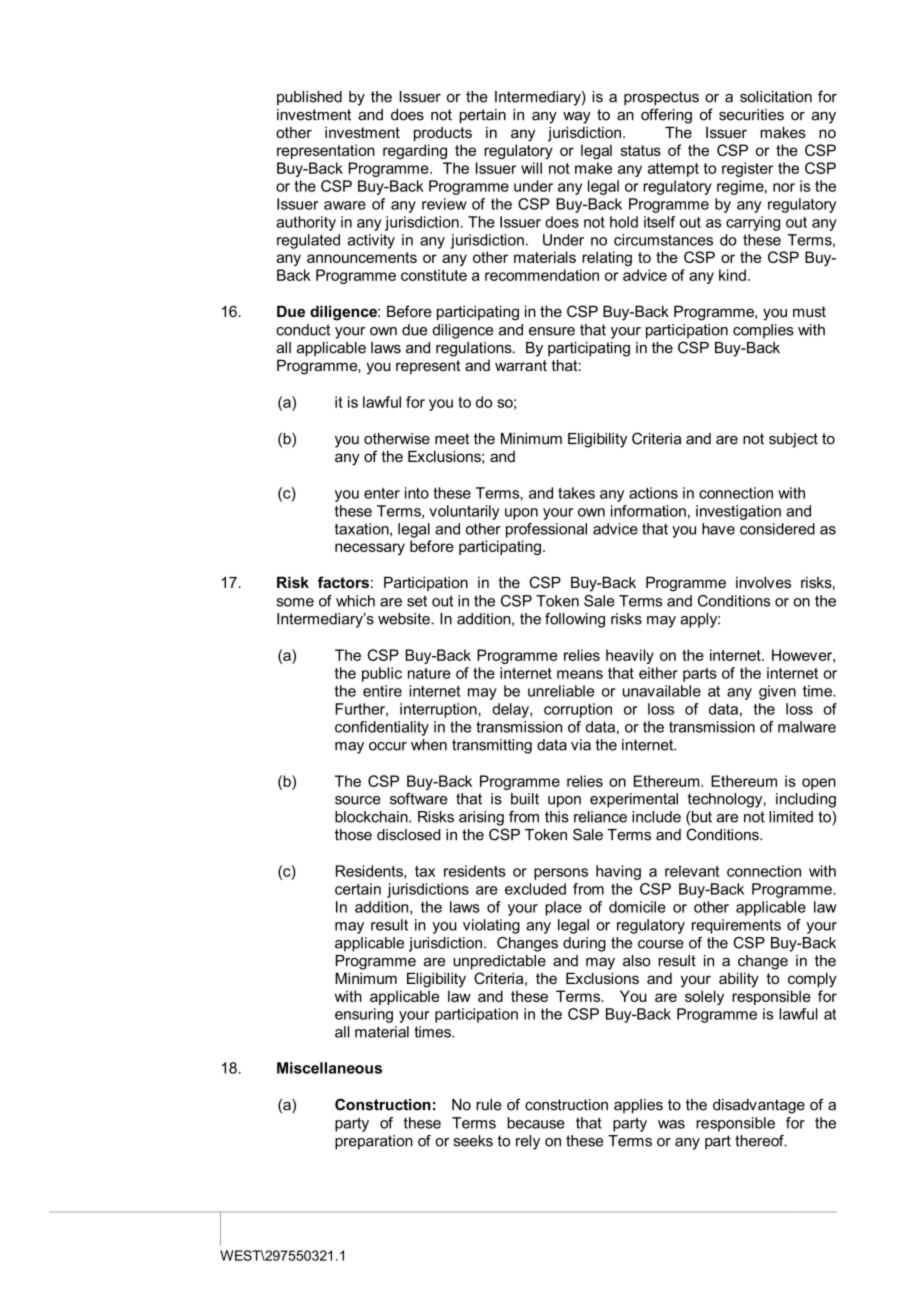 The height and width of the screenshot is (1308, 924). Describe the element at coordinates (763, 331) in the screenshot. I see `complies` at that location.
